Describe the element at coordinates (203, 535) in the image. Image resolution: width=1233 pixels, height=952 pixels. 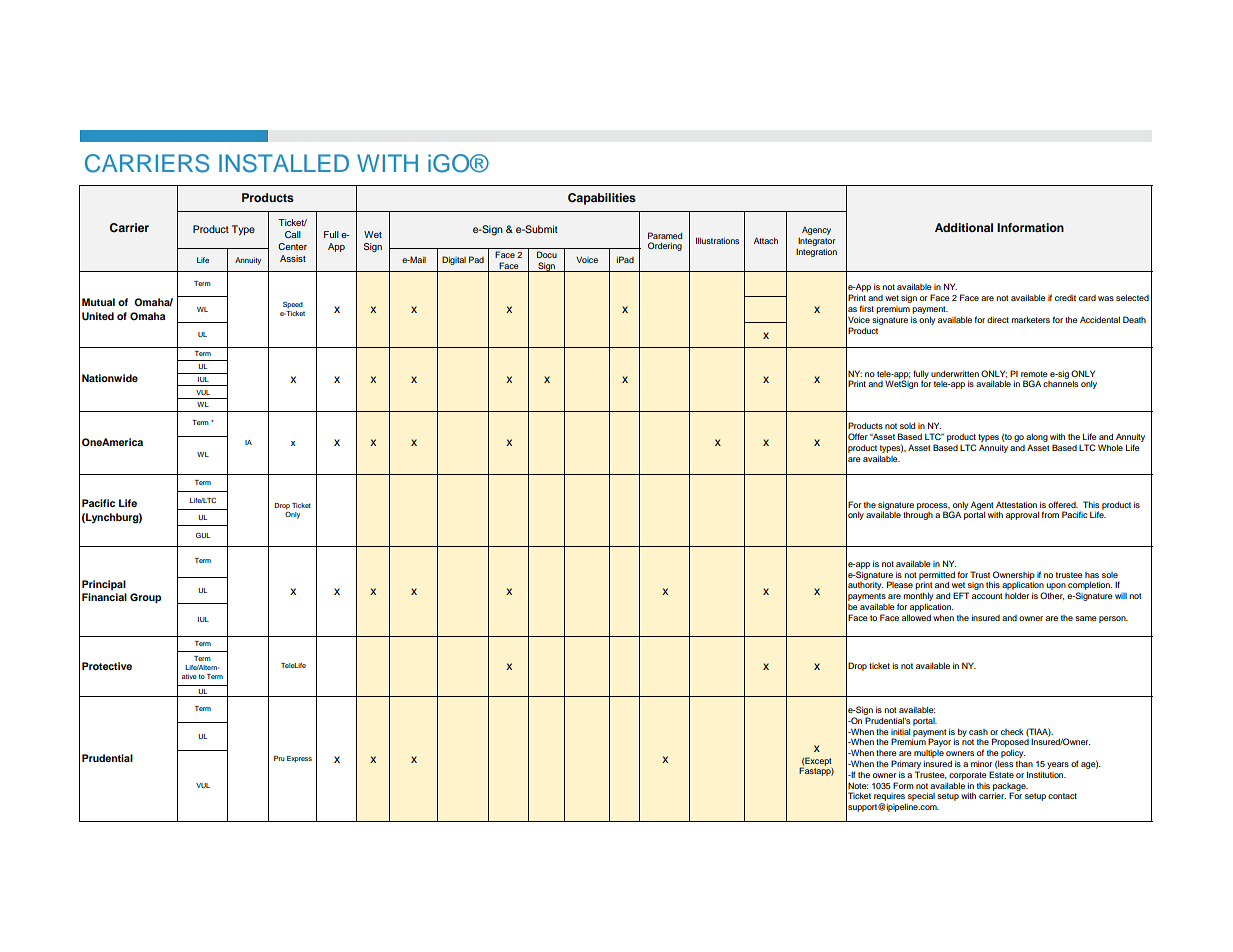
I see `GUL` at that location.
